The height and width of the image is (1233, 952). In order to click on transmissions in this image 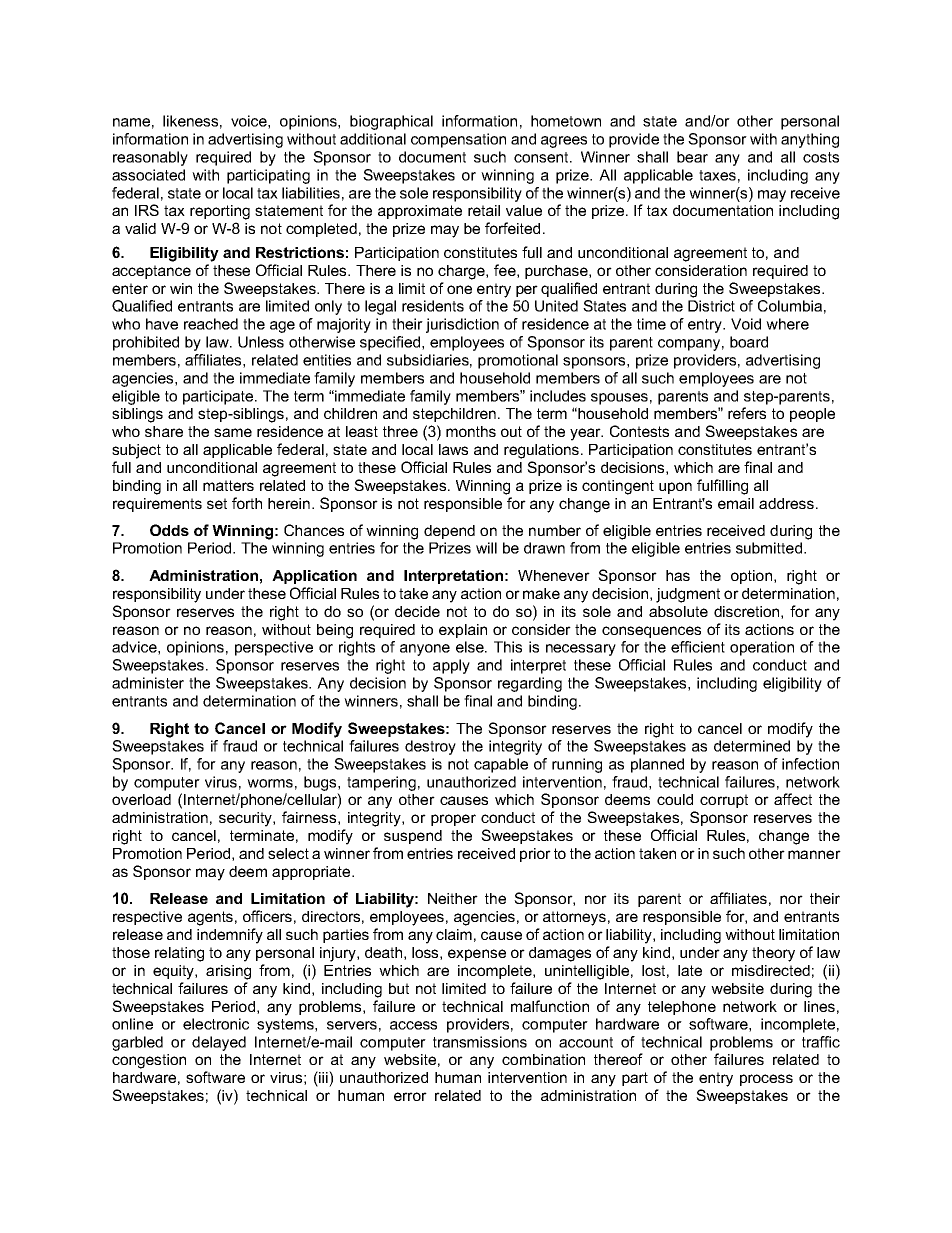, I will do `click(480, 1042)`.
